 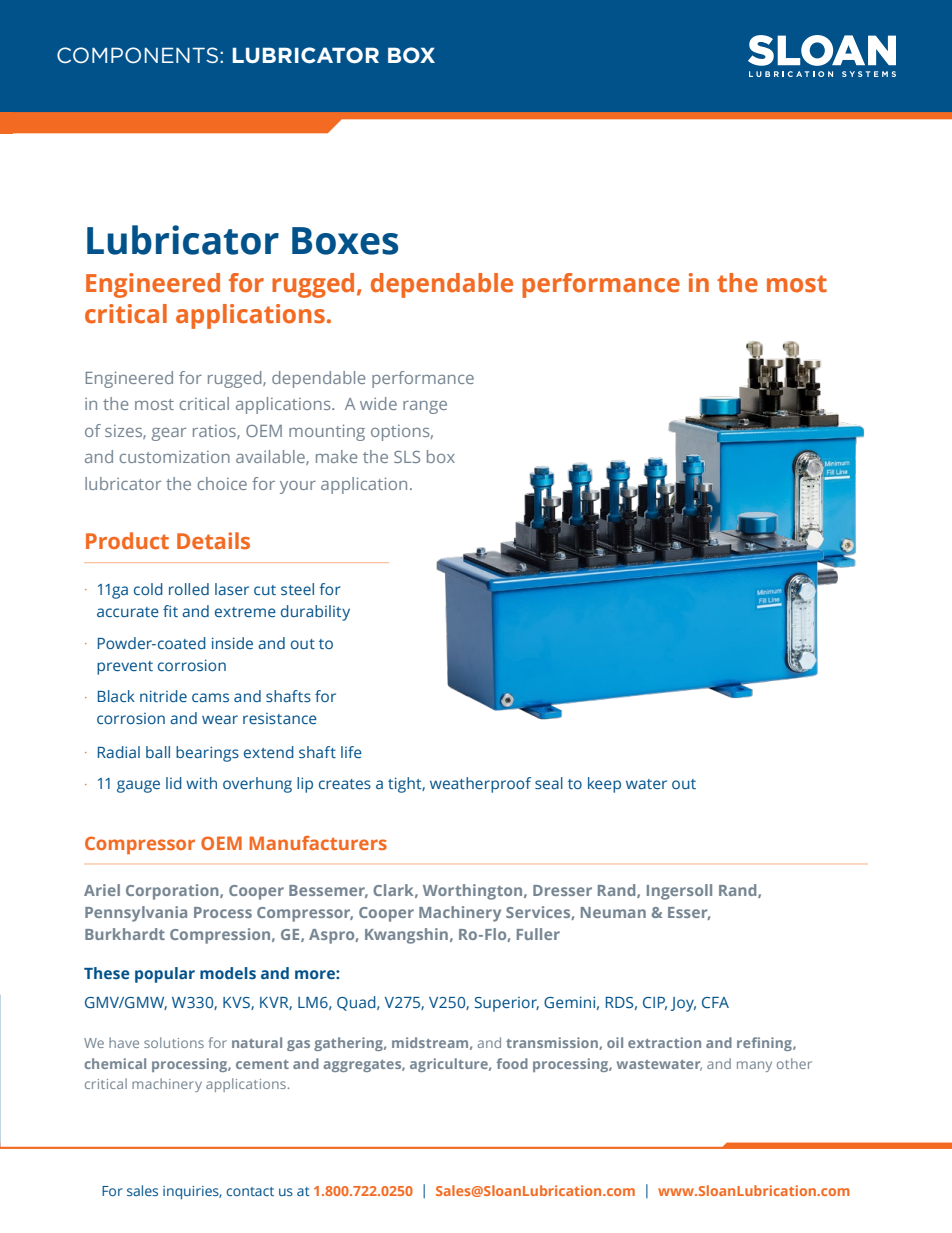 I want to click on Corporation, so click(x=173, y=892).
